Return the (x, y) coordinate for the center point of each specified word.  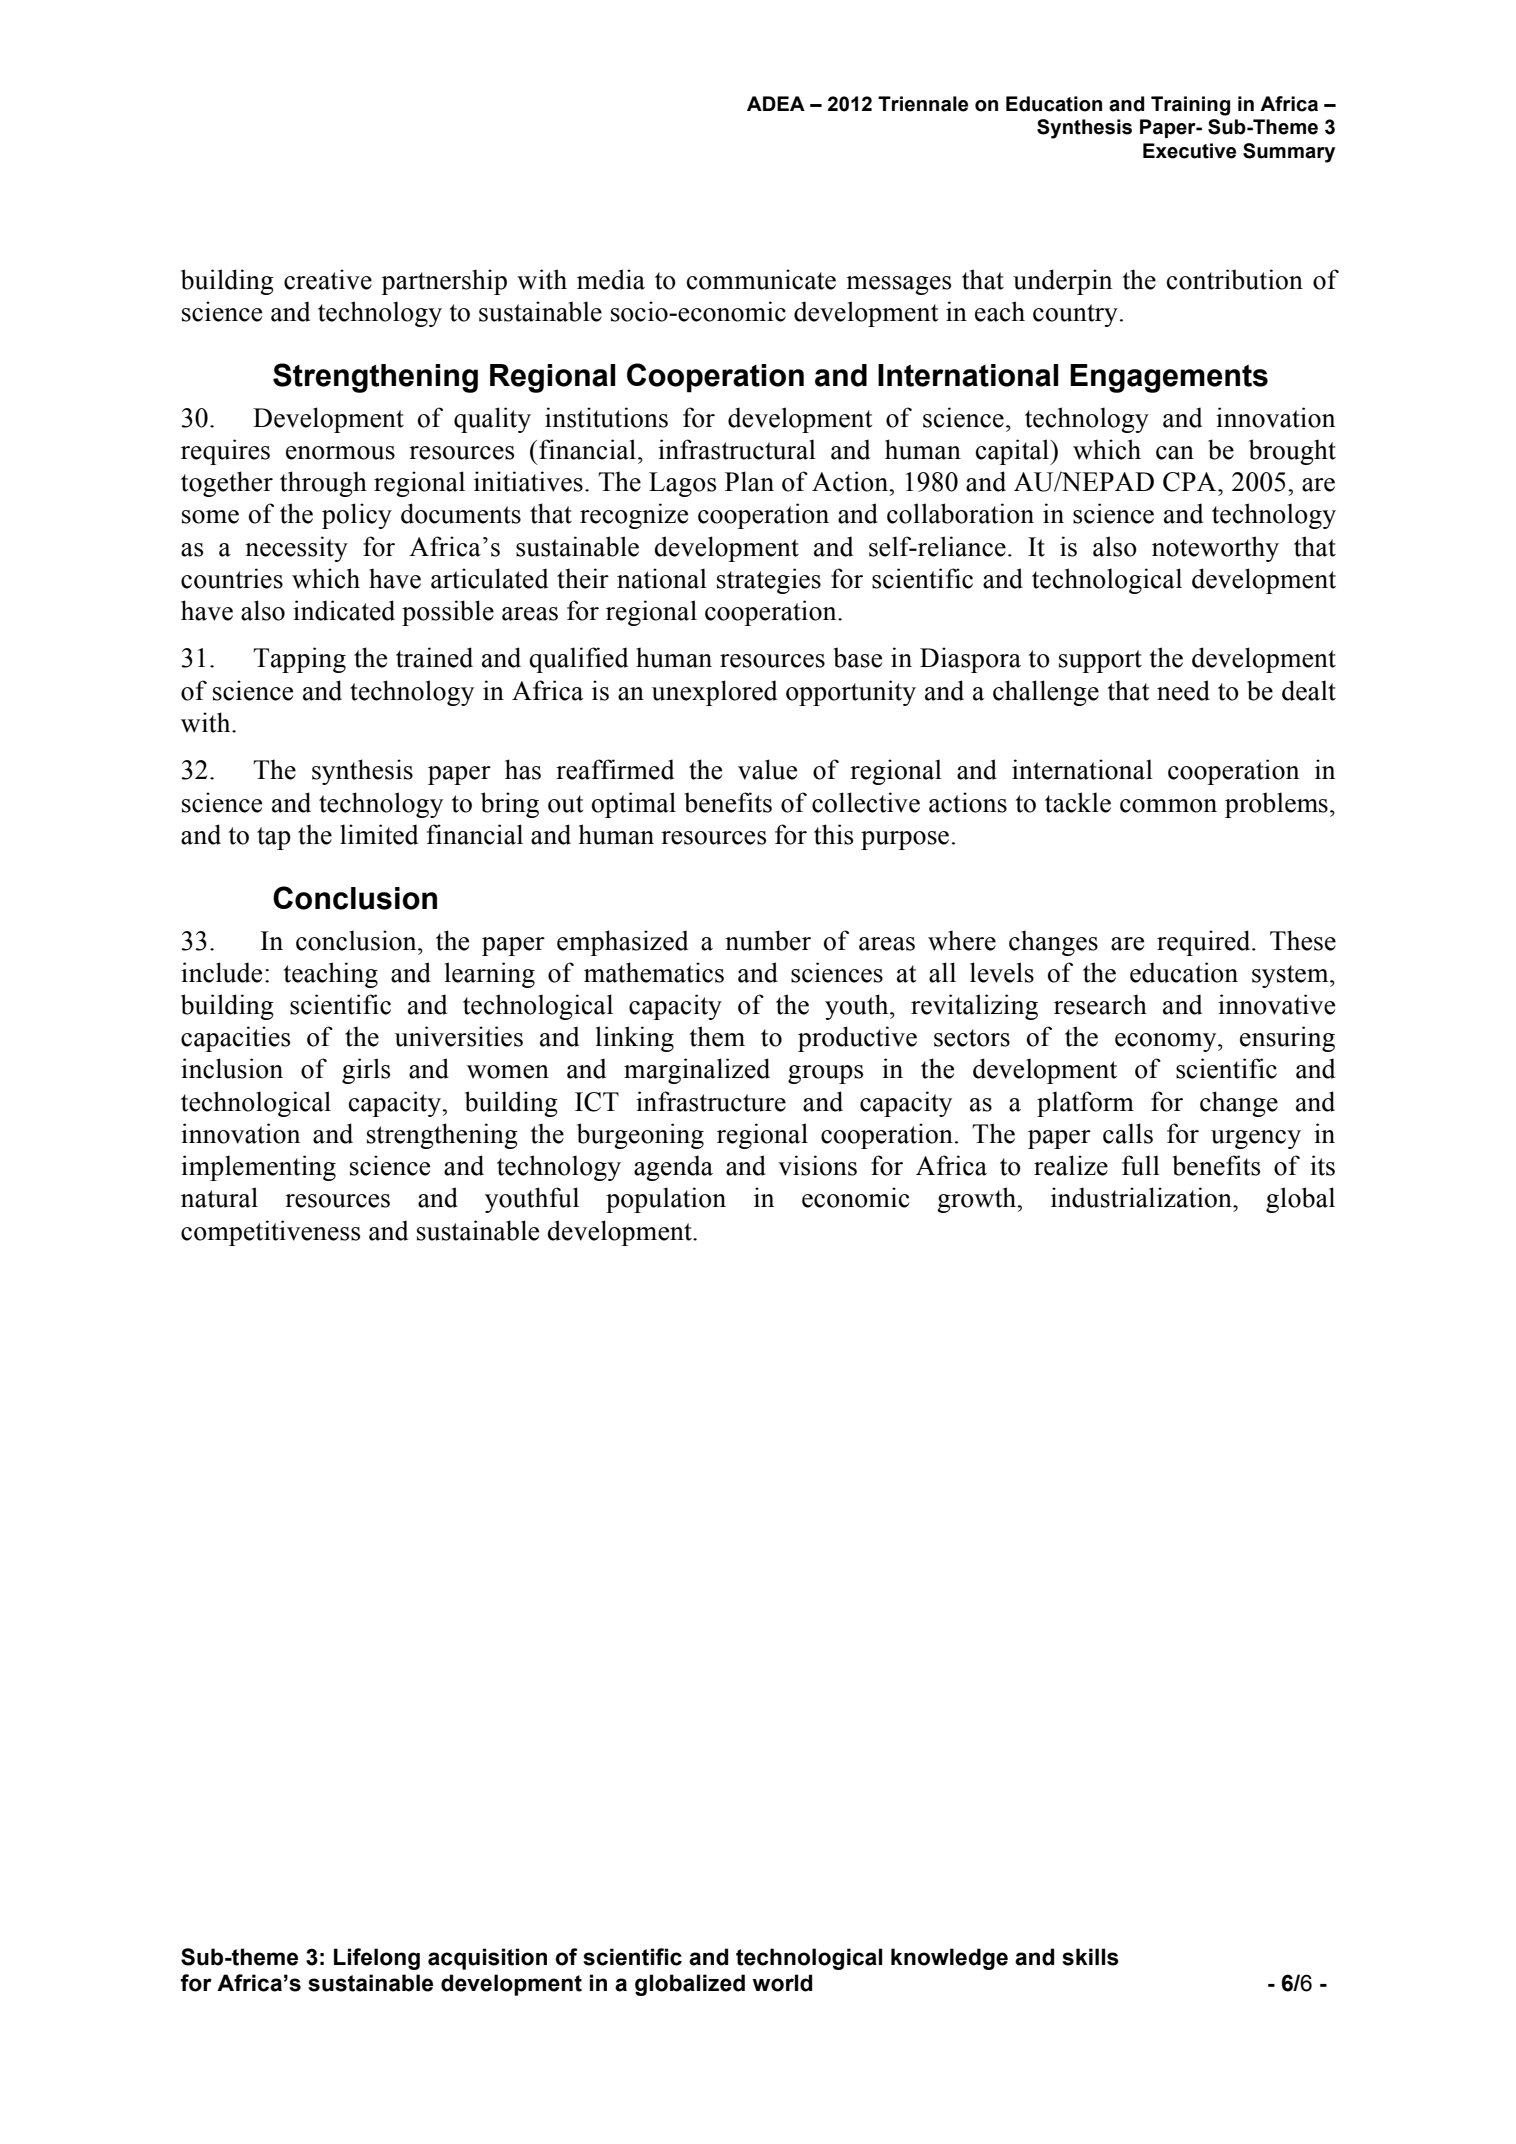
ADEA (776, 103)
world (782, 1983)
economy (1167, 1042)
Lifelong (377, 1959)
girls (366, 1071)
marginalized (697, 1071)
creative (328, 279)
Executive (1189, 151)
